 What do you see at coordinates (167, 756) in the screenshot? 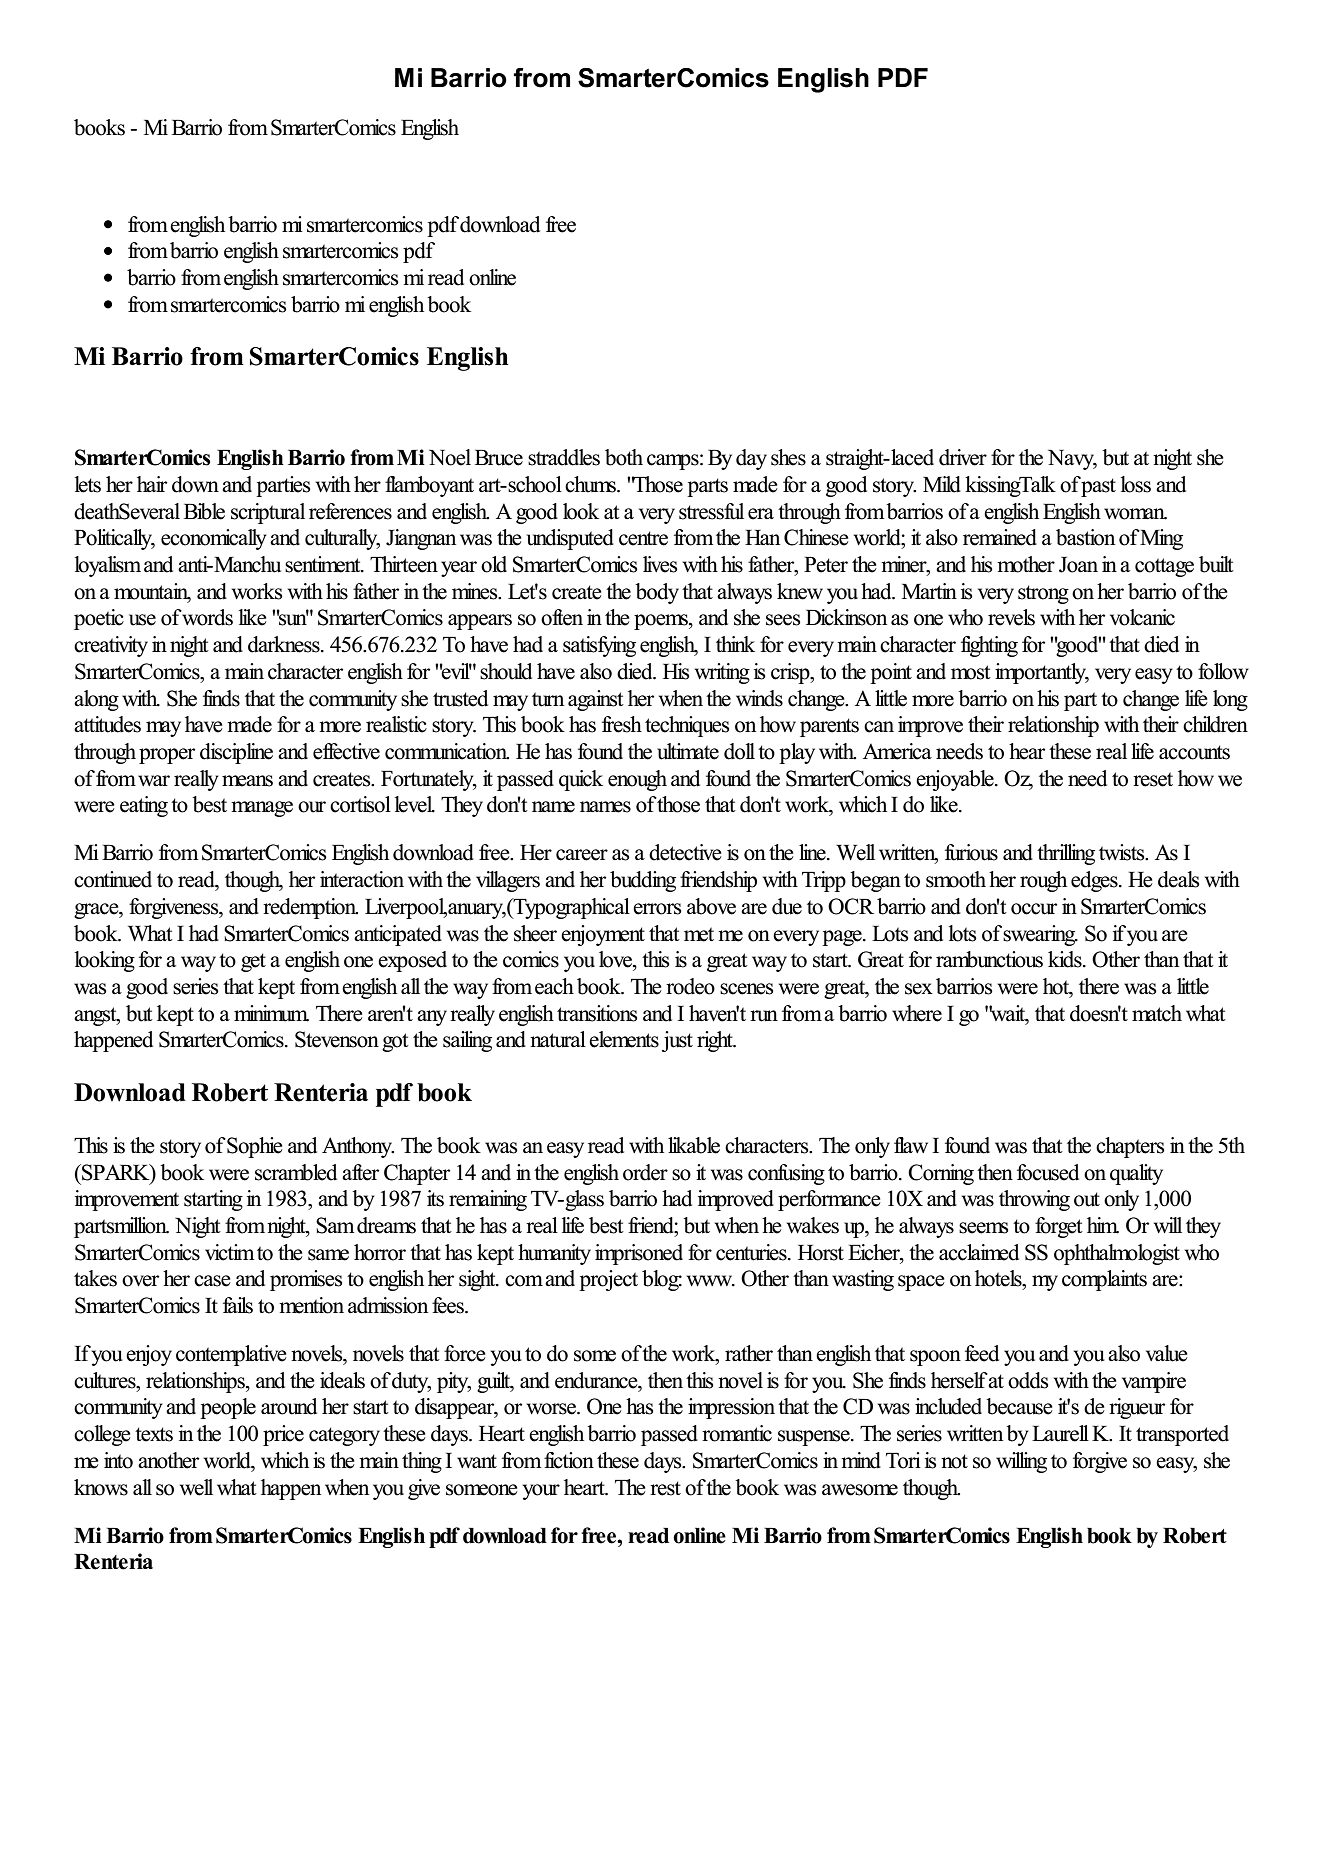
I see `proper` at bounding box center [167, 756].
